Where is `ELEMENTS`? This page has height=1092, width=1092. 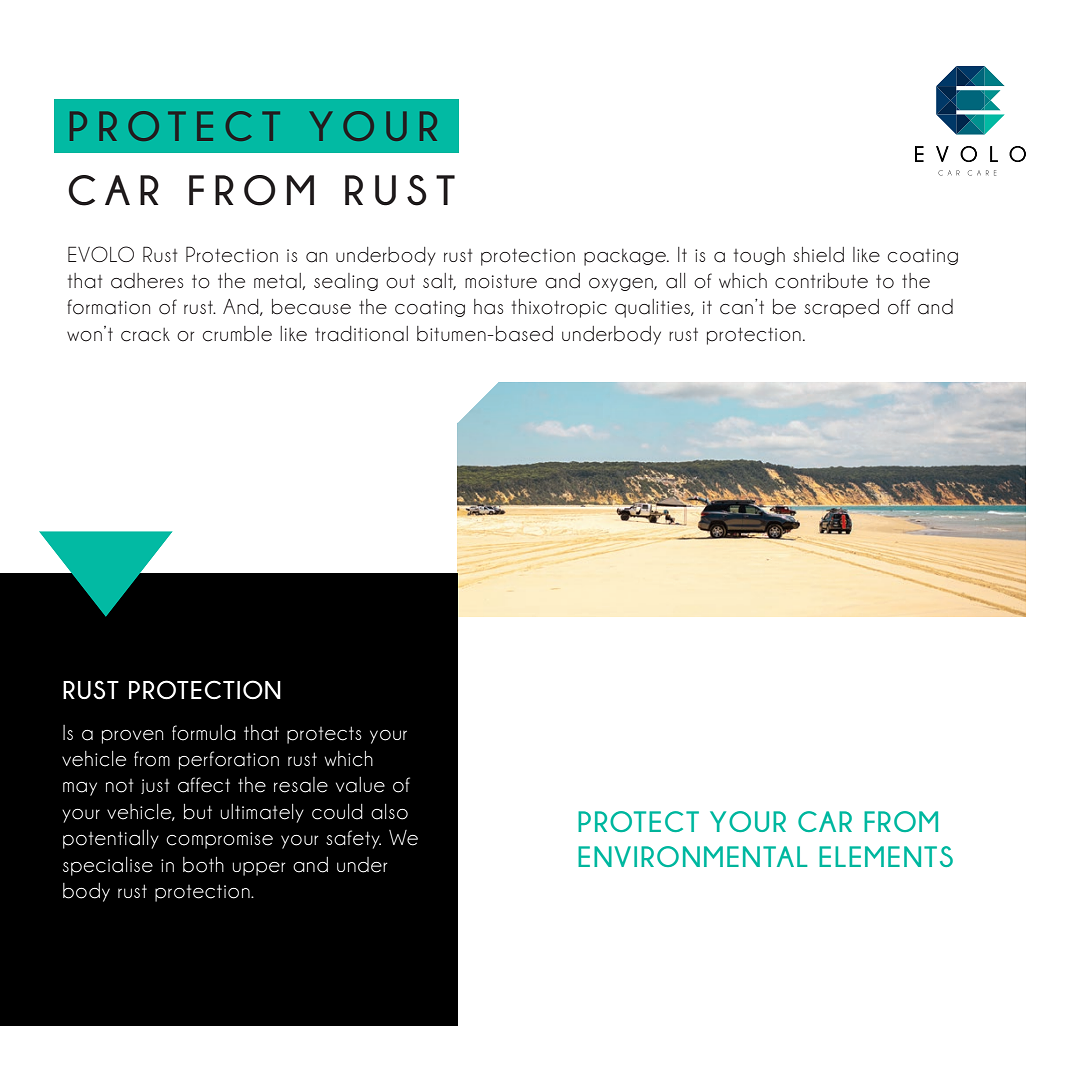
ELEMENTS is located at coordinates (886, 856).
